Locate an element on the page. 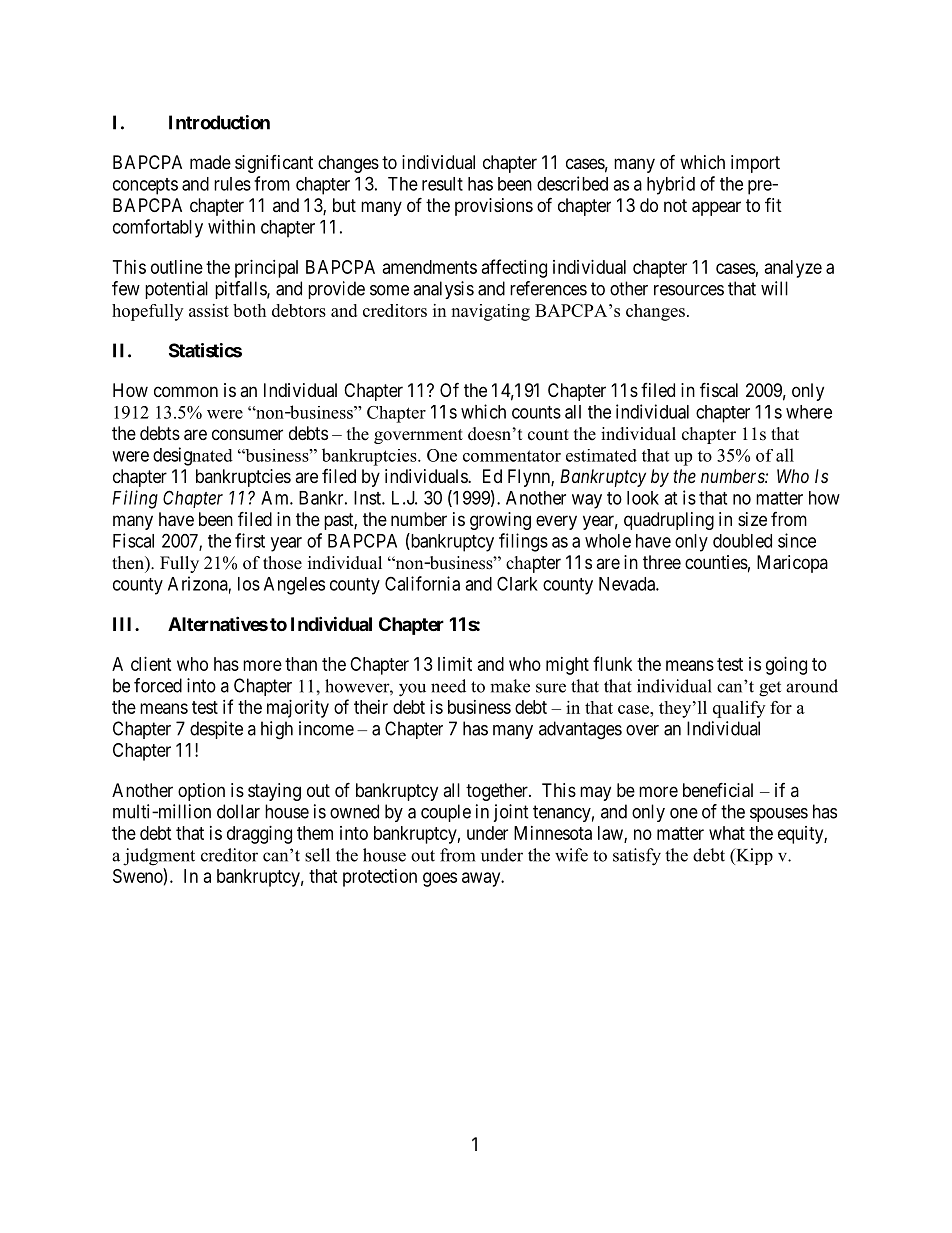 The width and height of the image is (952, 1233). import is located at coordinates (755, 164).
